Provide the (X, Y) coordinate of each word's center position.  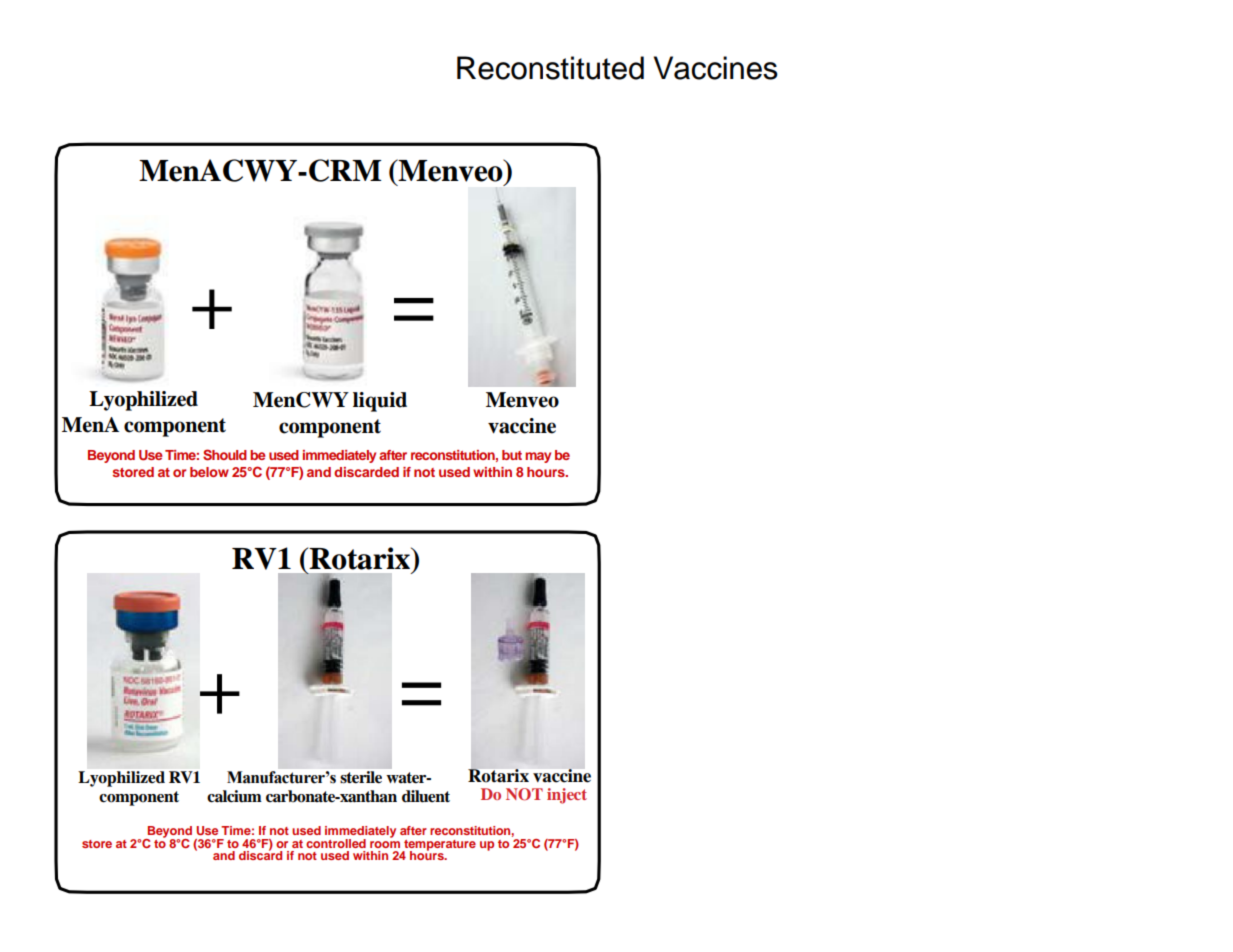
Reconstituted (550, 68)
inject (567, 796)
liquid (380, 402)
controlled (336, 843)
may (538, 457)
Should (225, 455)
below (209, 472)
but (512, 455)
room (385, 844)
